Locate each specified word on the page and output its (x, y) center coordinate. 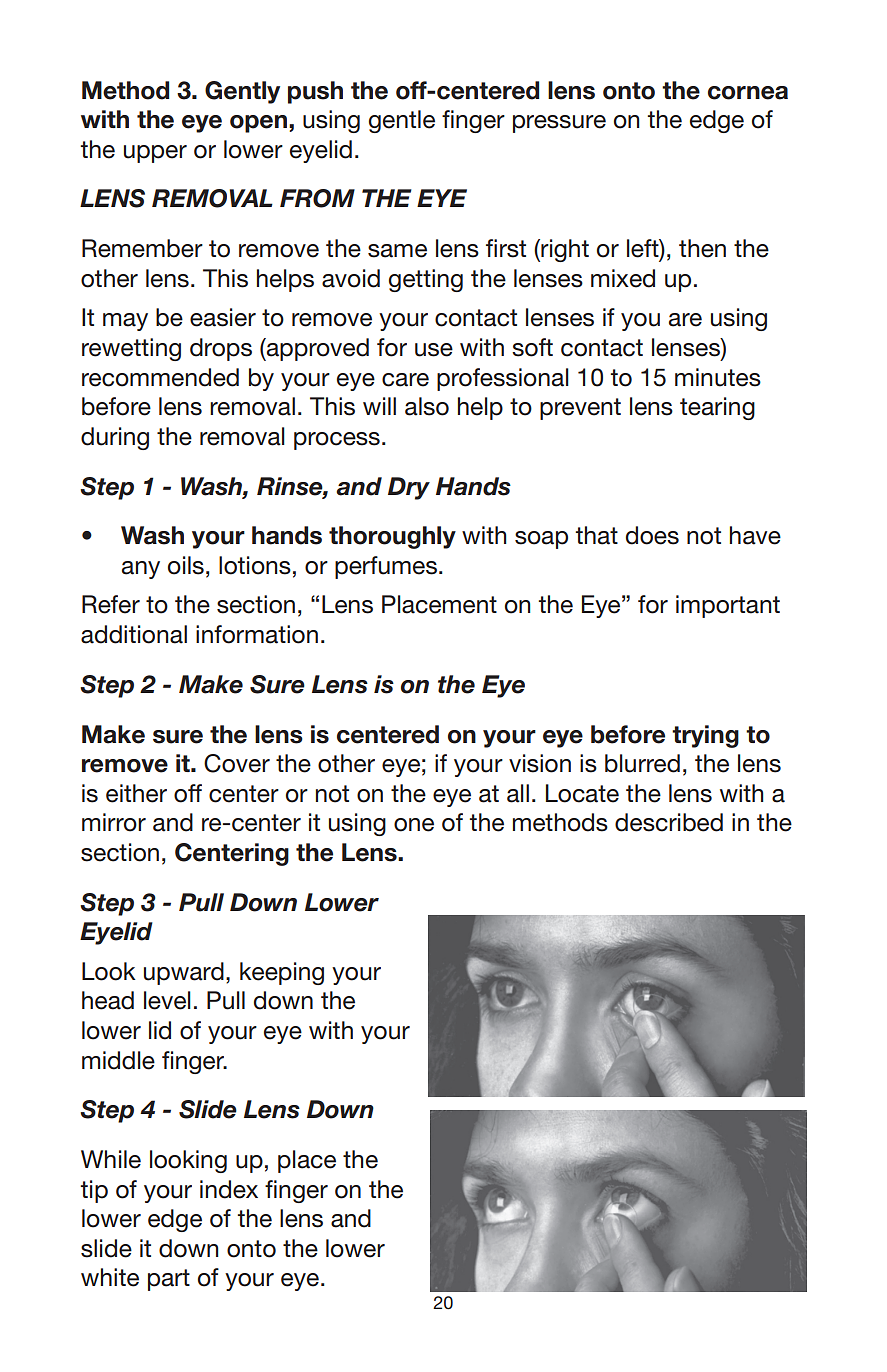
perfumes (386, 567)
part (169, 1280)
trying (705, 736)
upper (155, 154)
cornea (748, 93)
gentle (402, 121)
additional (134, 634)
